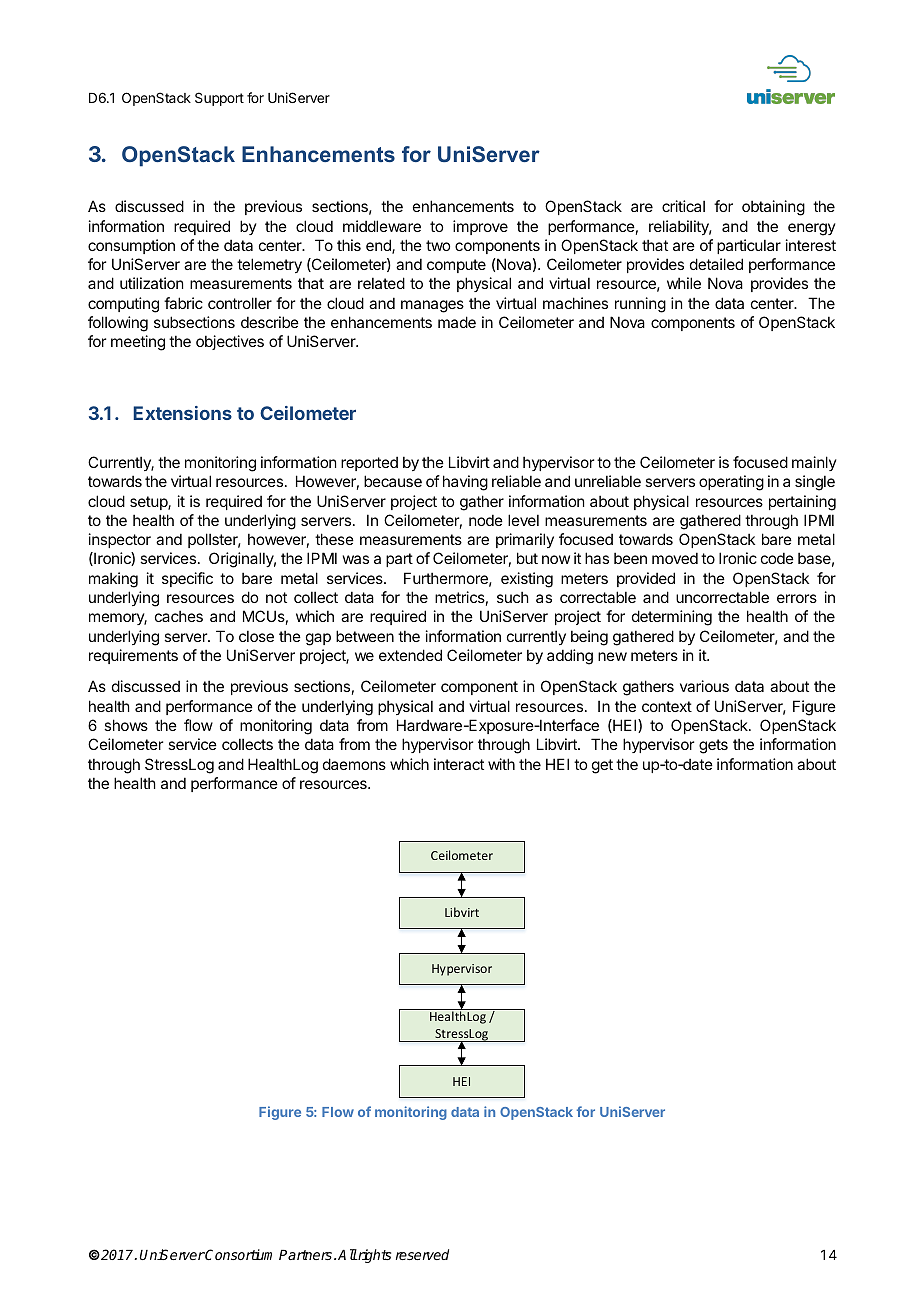 The image size is (924, 1308). Describe the element at coordinates (410, 655) in the screenshot. I see `extended` at that location.
